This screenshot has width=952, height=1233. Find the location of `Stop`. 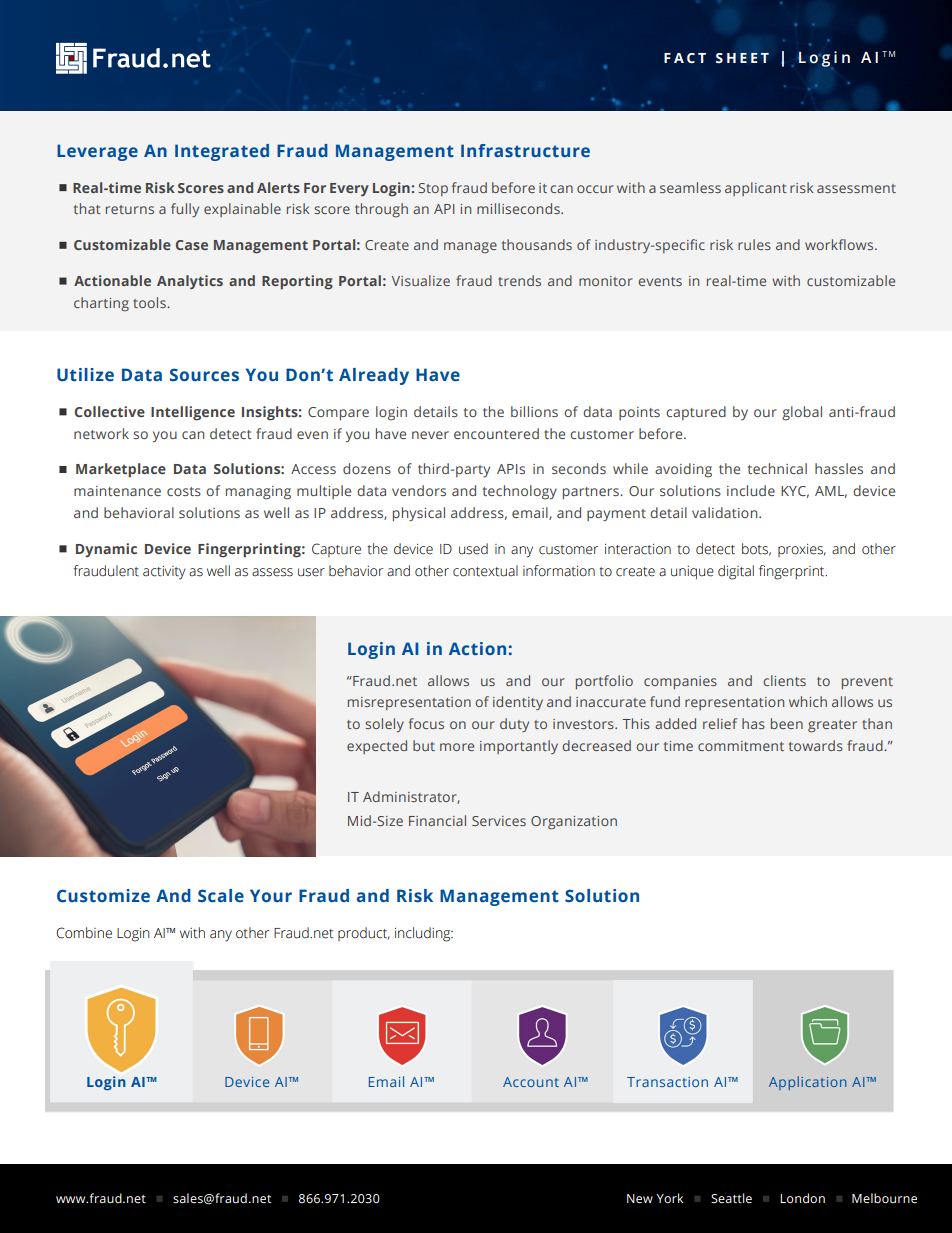

Stop is located at coordinates (433, 189).
